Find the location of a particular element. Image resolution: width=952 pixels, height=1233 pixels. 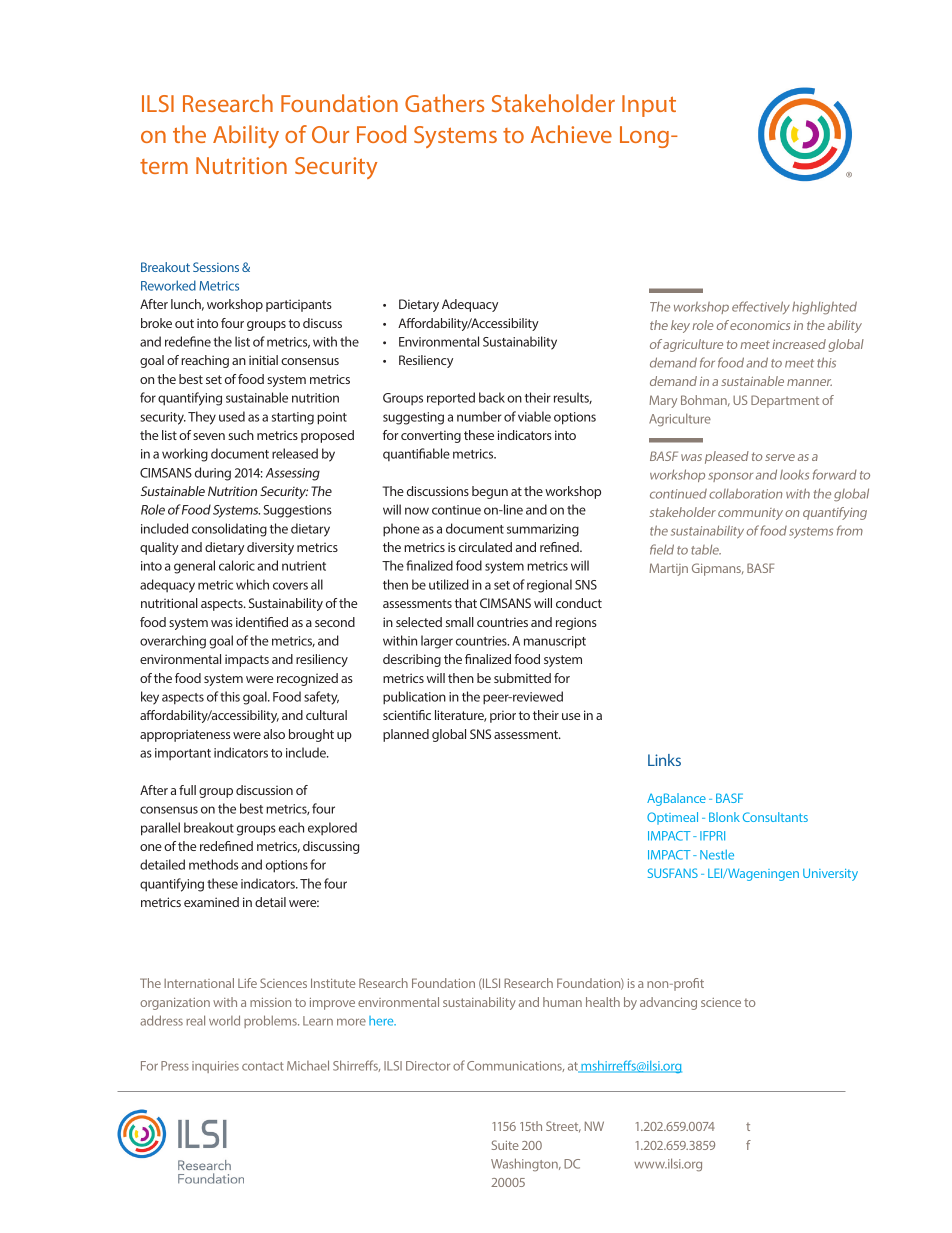

Consultants is located at coordinates (775, 817).
